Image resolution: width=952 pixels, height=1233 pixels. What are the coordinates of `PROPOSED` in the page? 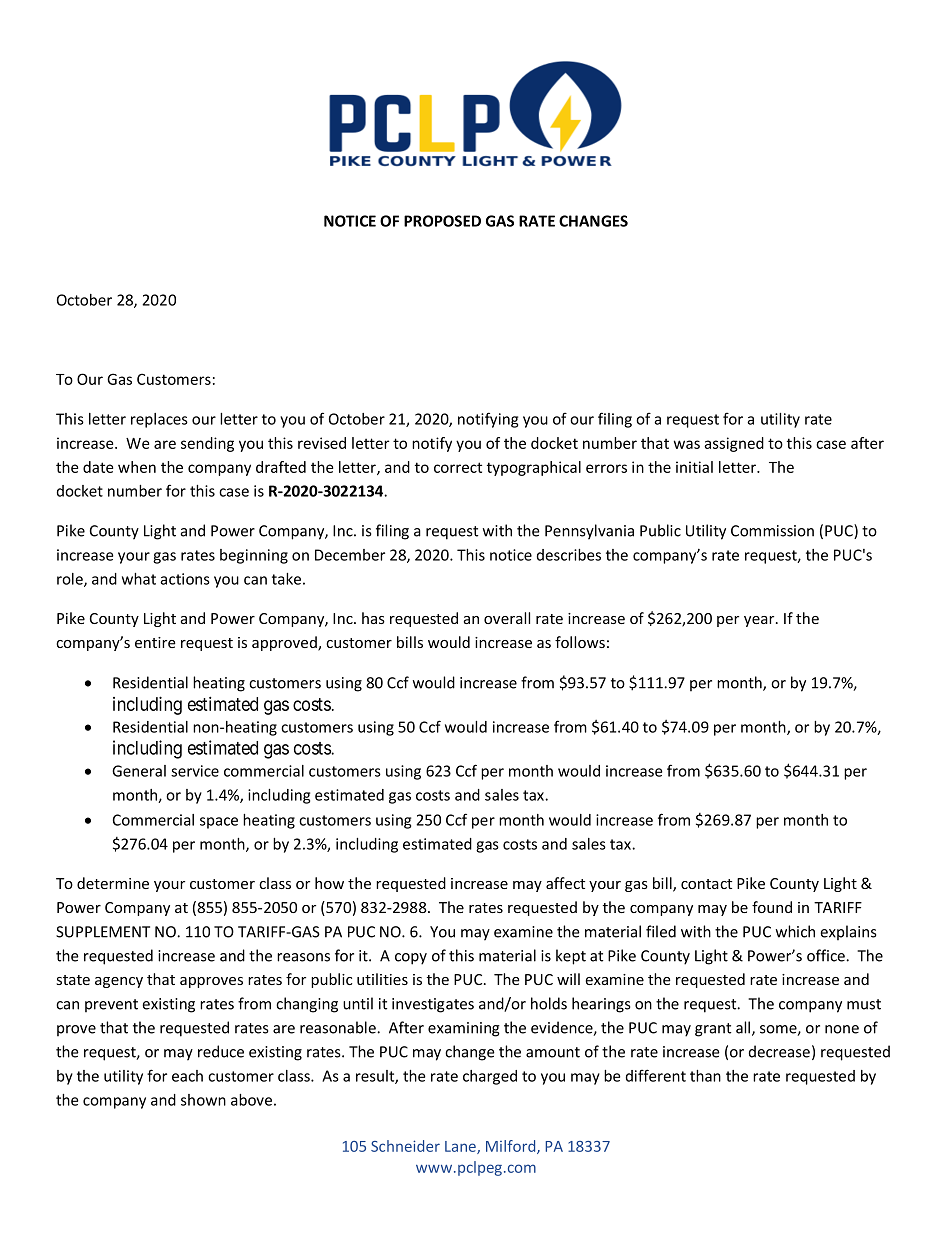 It's located at (442, 221).
